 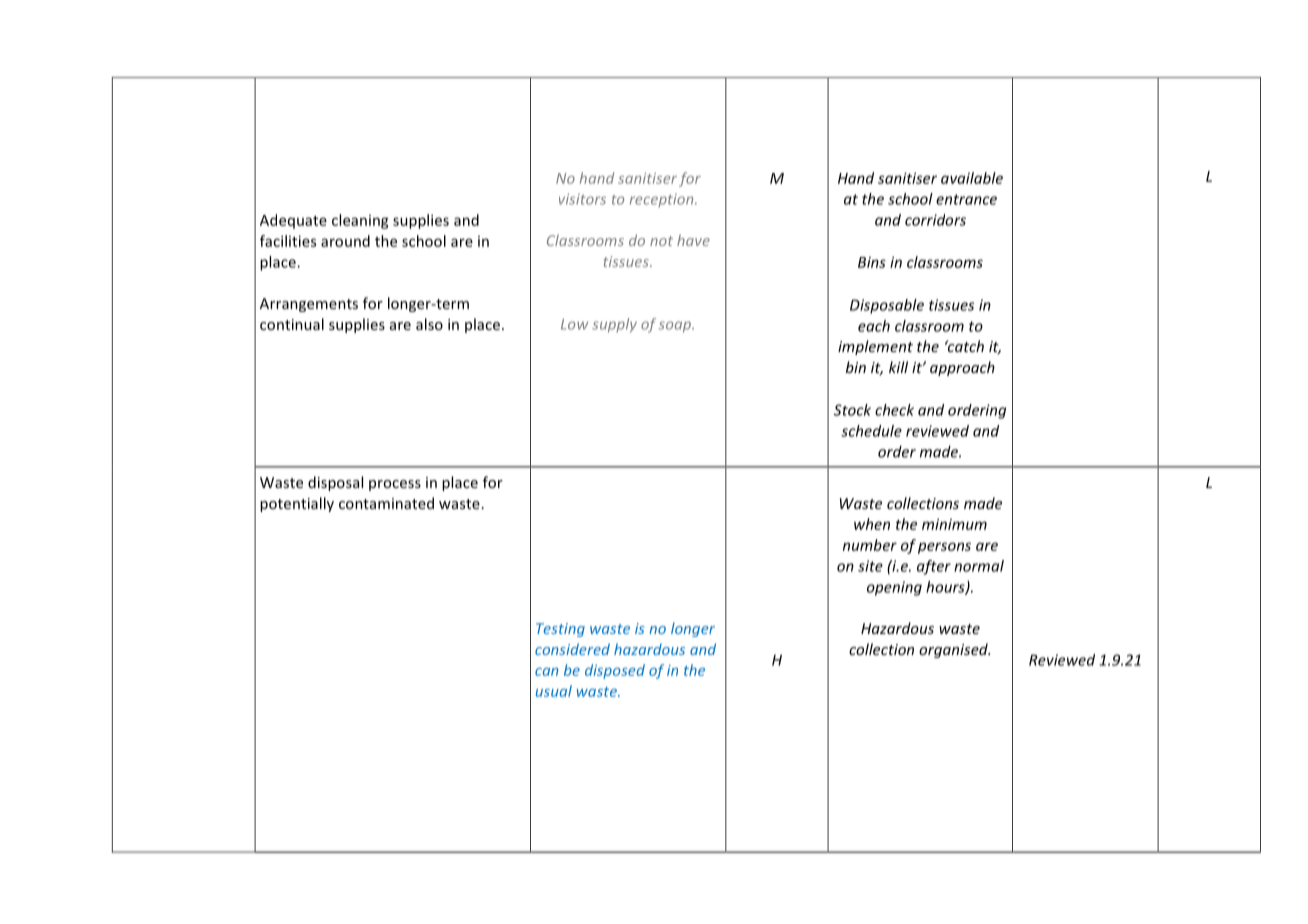 What do you see at coordinates (615, 671) in the page?
I see `disposed` at bounding box center [615, 671].
